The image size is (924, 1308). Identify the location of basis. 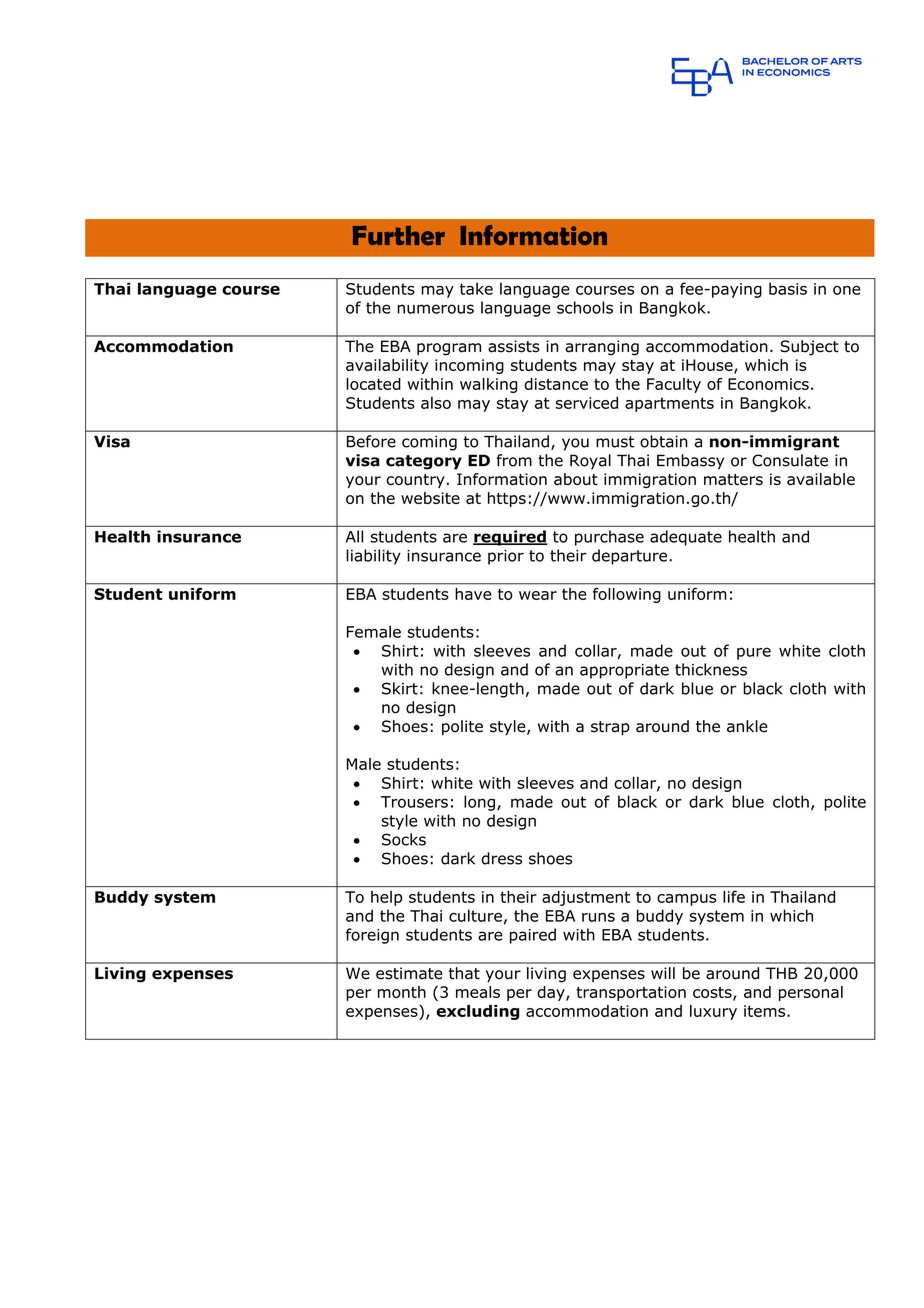
(788, 288).
